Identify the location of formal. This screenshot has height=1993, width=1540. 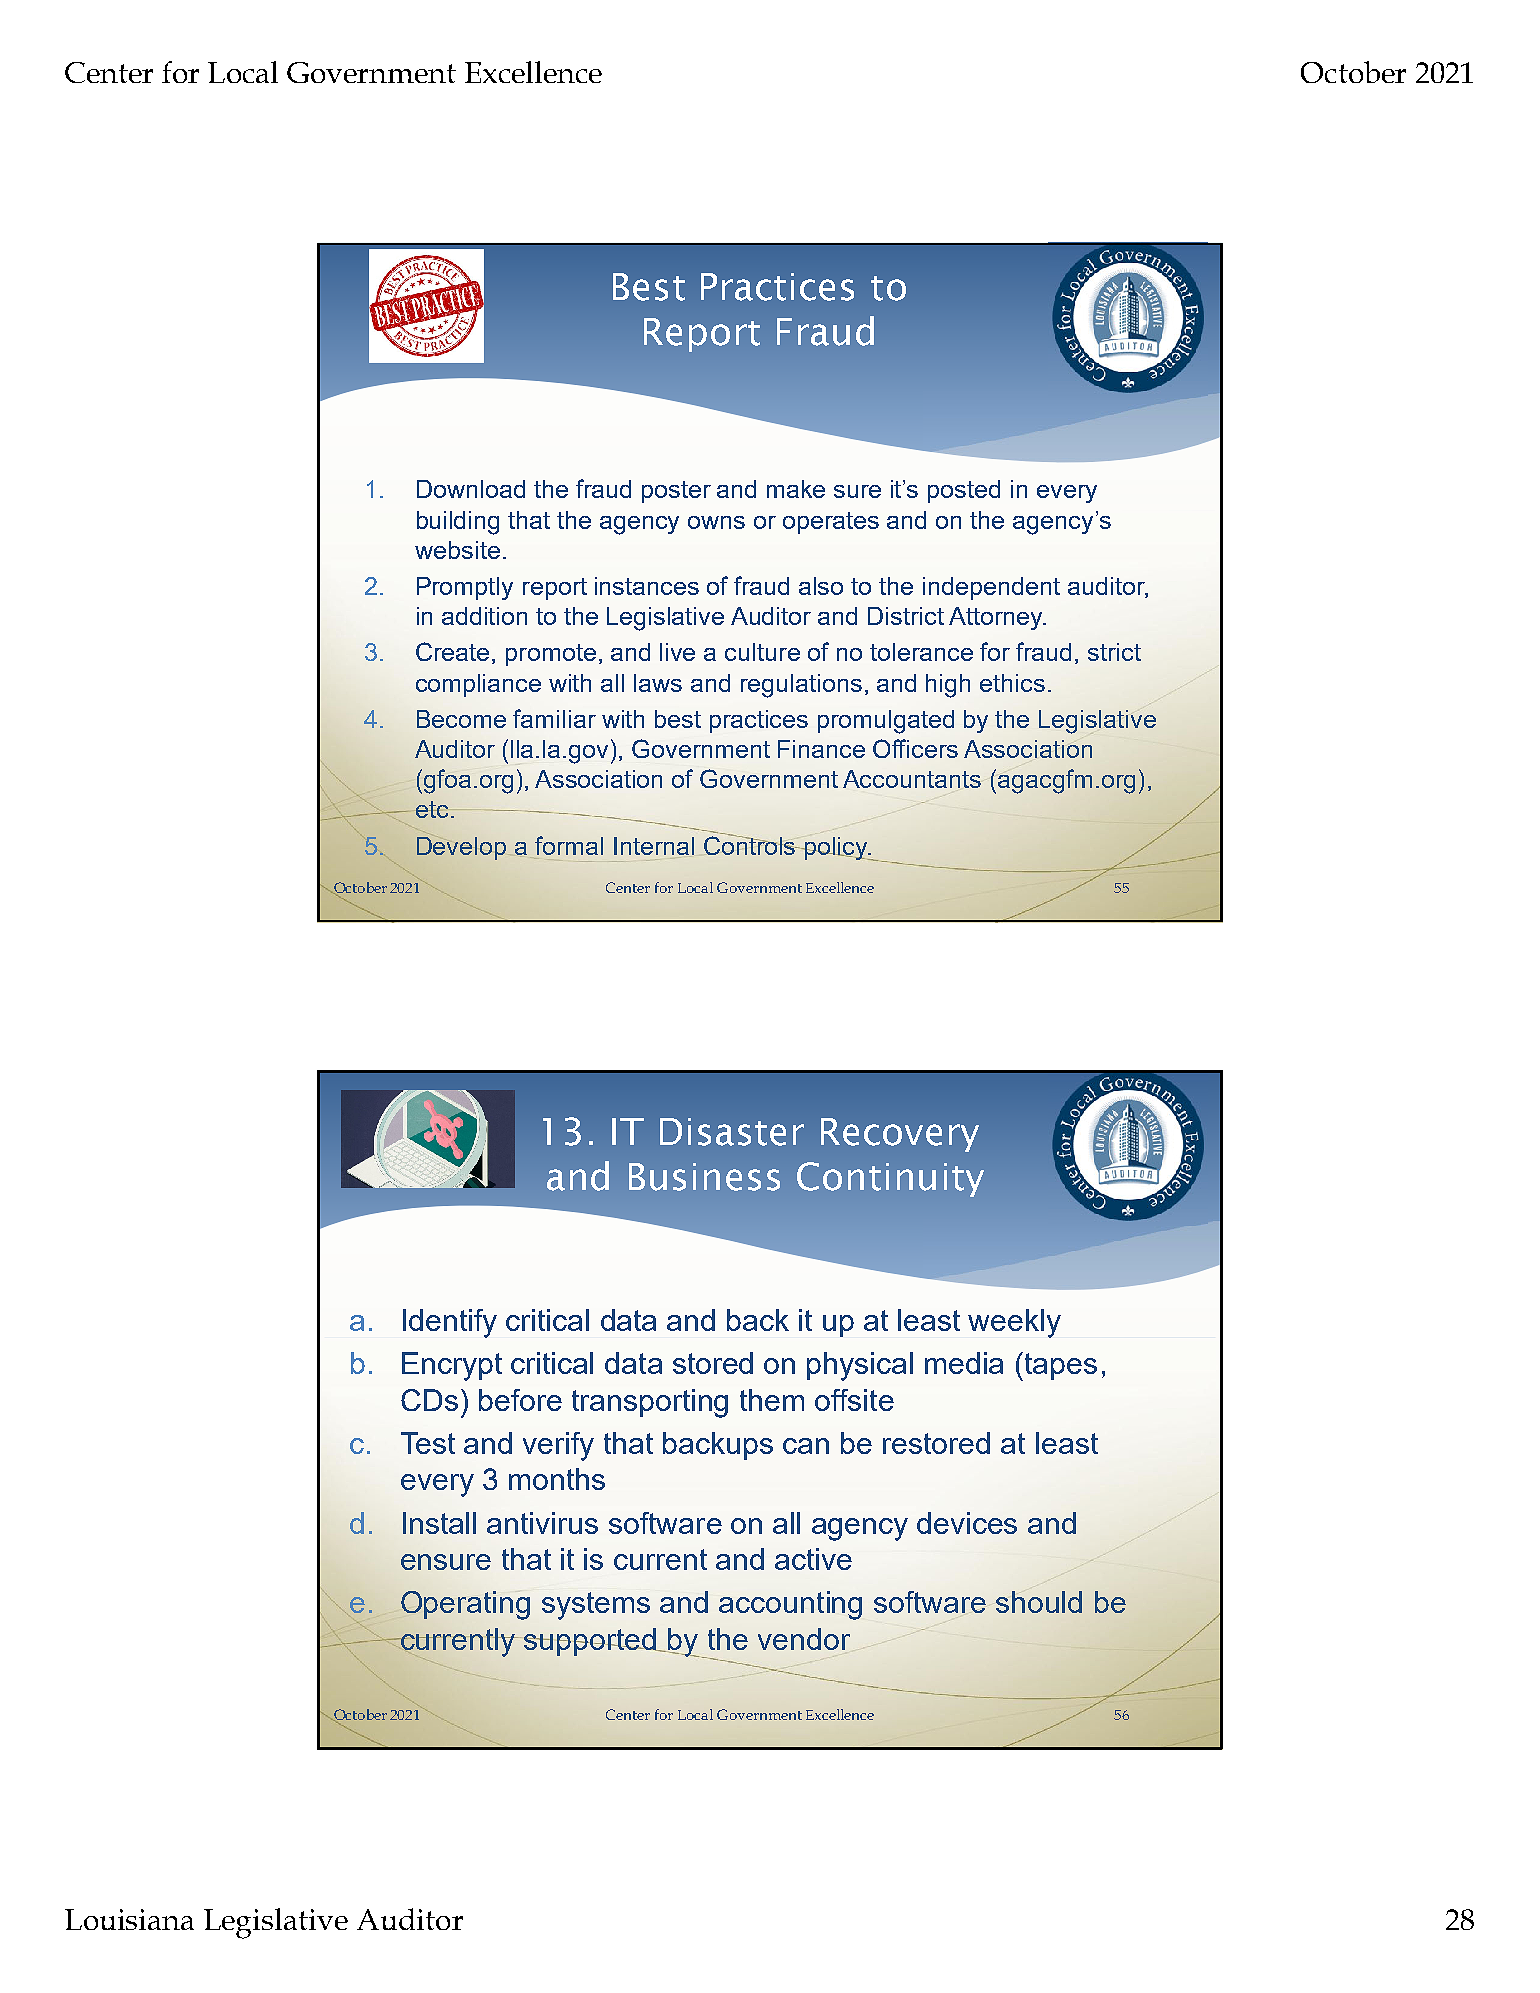
(569, 845).
